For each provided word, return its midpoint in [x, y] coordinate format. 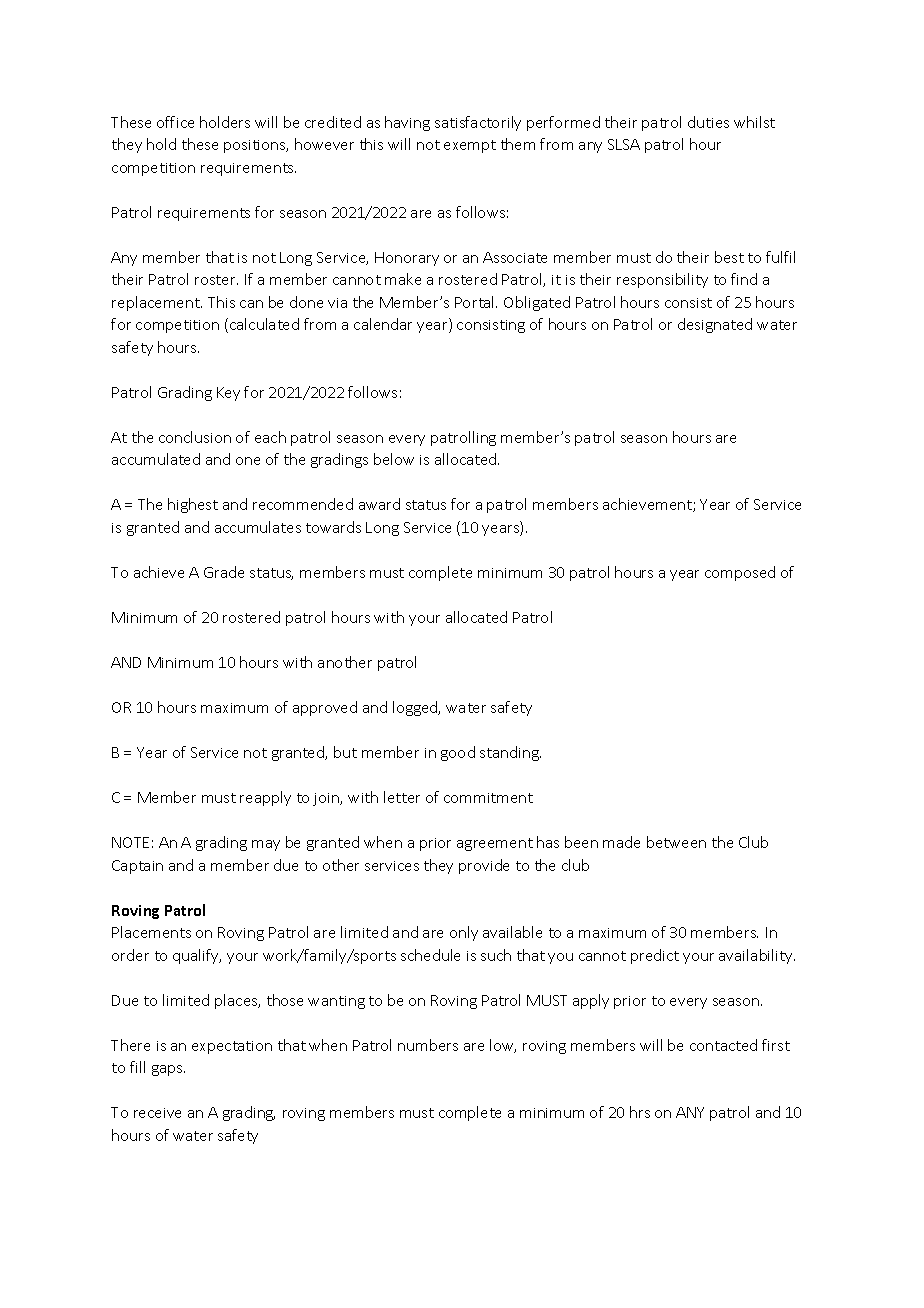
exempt [470, 146]
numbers [428, 1045]
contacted [723, 1045]
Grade [224, 572]
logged [416, 708]
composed [740, 573]
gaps [168, 1070]
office [175, 122]
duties [708, 122]
